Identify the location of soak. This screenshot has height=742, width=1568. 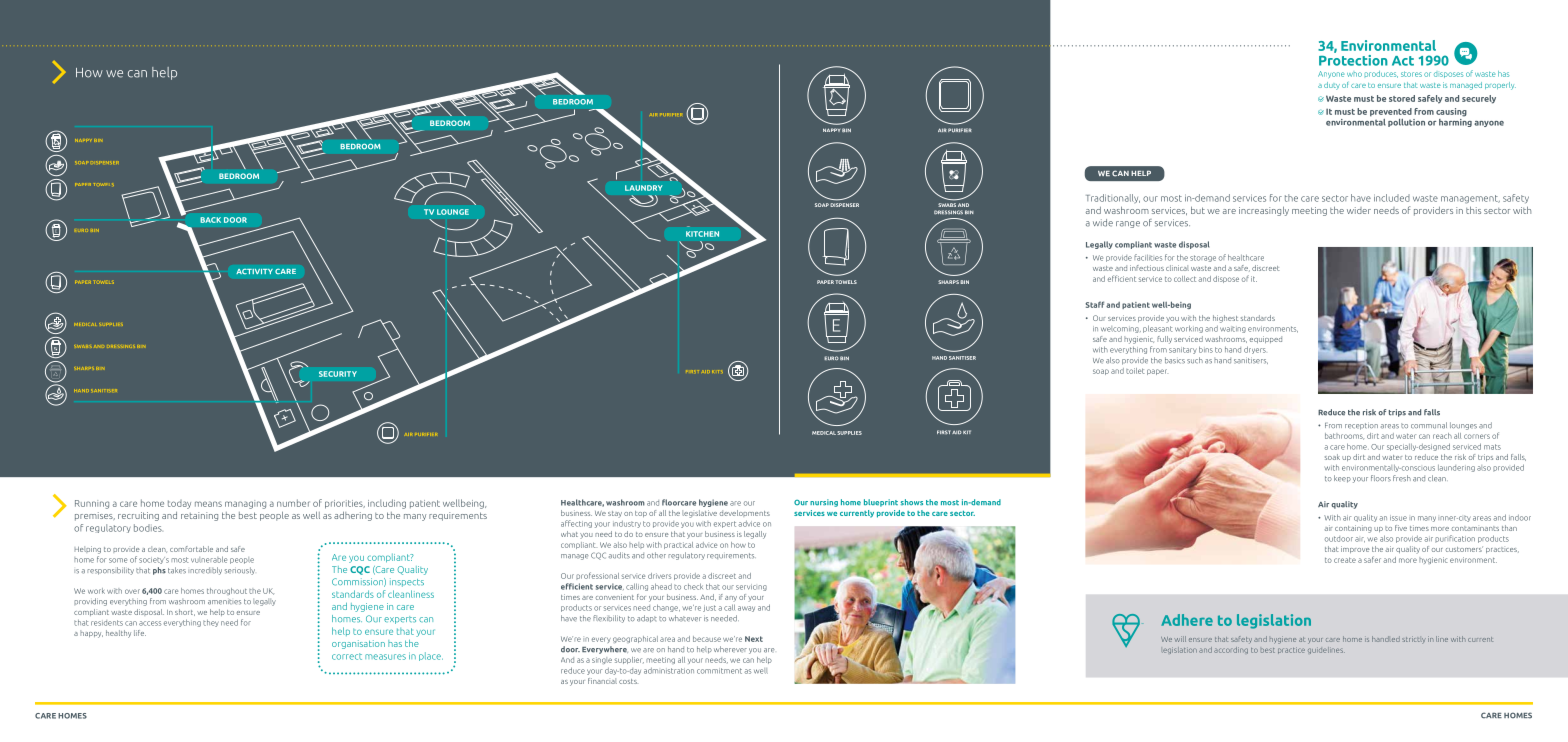
(1332, 457).
